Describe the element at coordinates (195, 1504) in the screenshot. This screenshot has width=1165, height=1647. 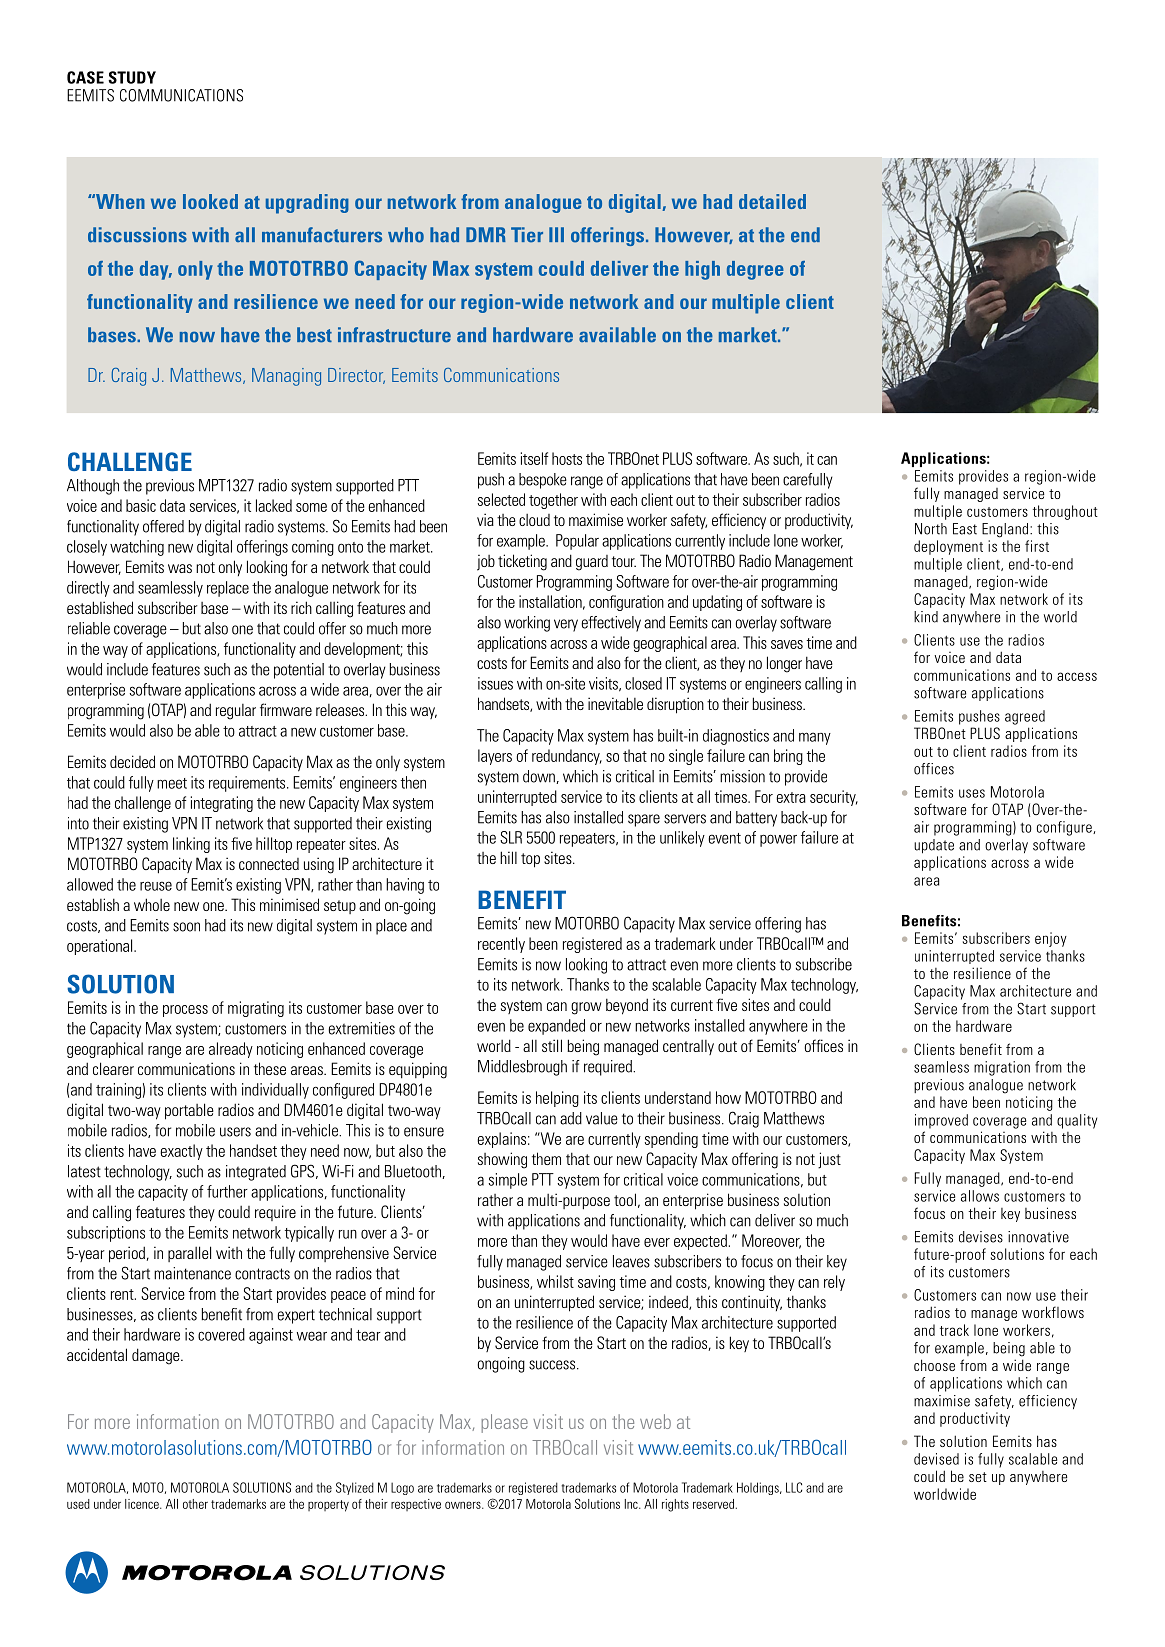
I see `other` at that location.
